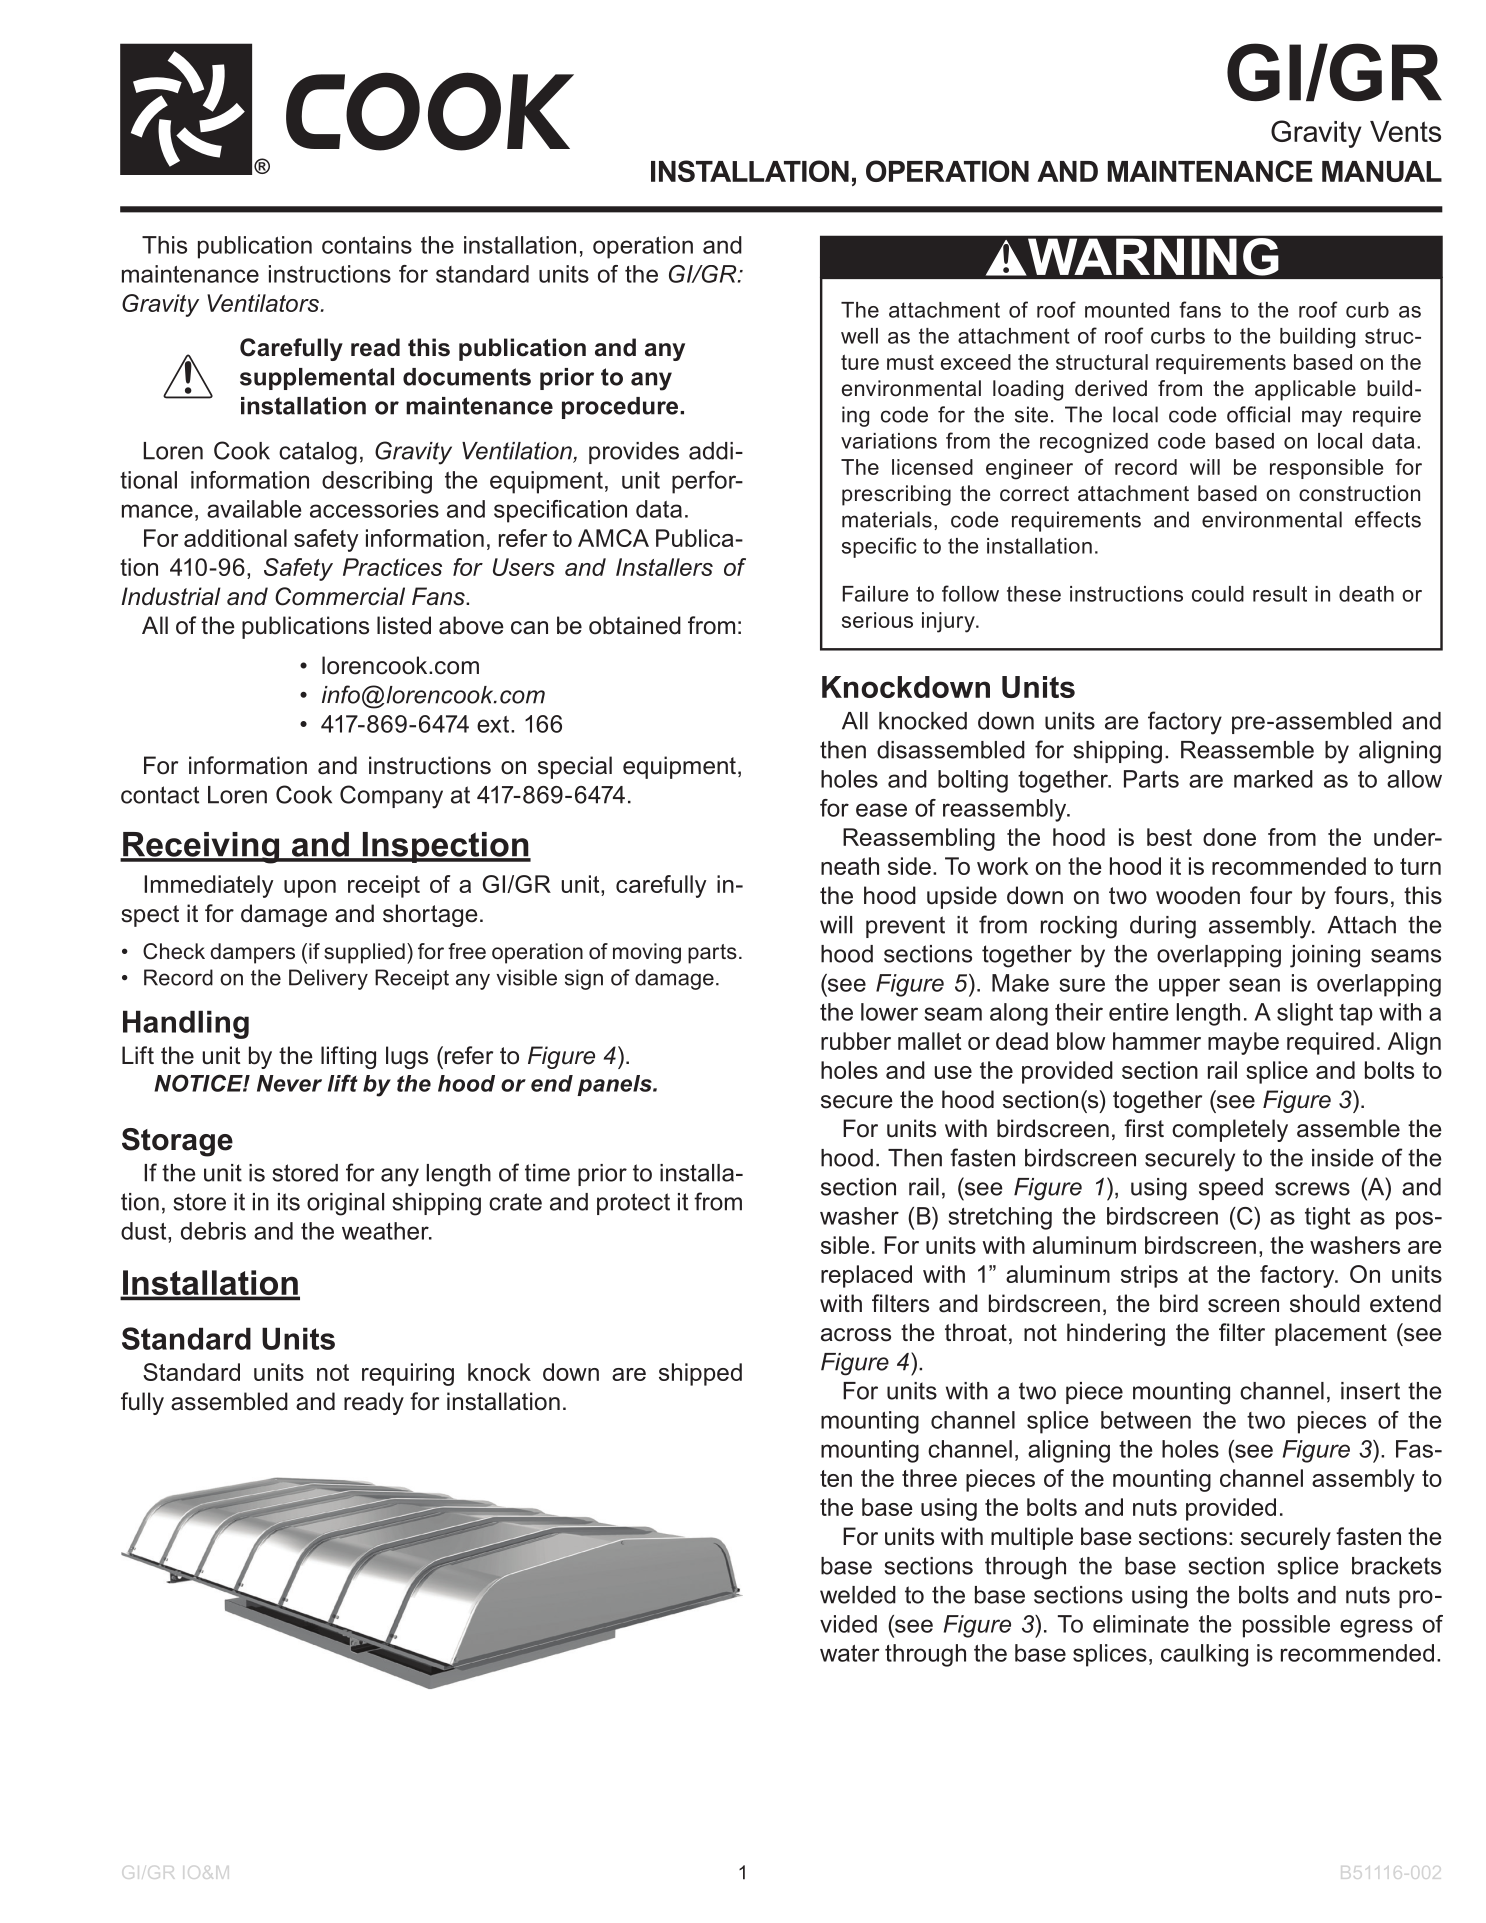 The height and width of the screenshot is (1923, 1486). I want to click on prevent, so click(905, 927).
